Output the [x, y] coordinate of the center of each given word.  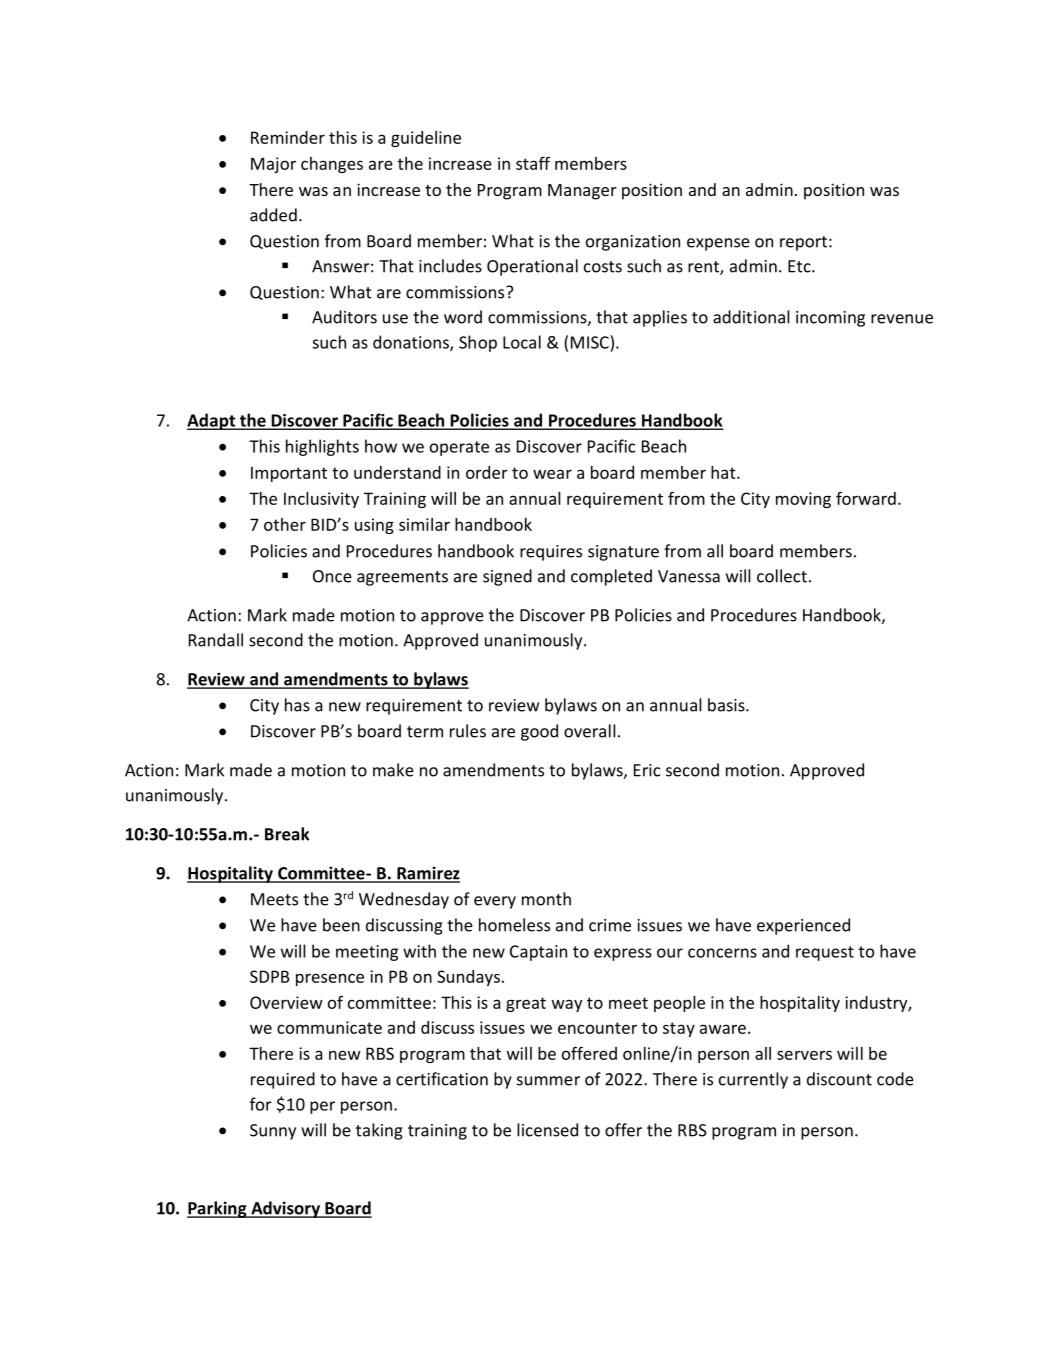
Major [273, 165]
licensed [547, 1130]
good [539, 732]
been [341, 925]
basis [727, 705]
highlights [322, 447]
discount [839, 1079]
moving [803, 500]
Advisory [286, 1209]
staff [533, 163]
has [297, 705]
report [803, 243]
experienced [803, 926]
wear [552, 474]
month [546, 899]
